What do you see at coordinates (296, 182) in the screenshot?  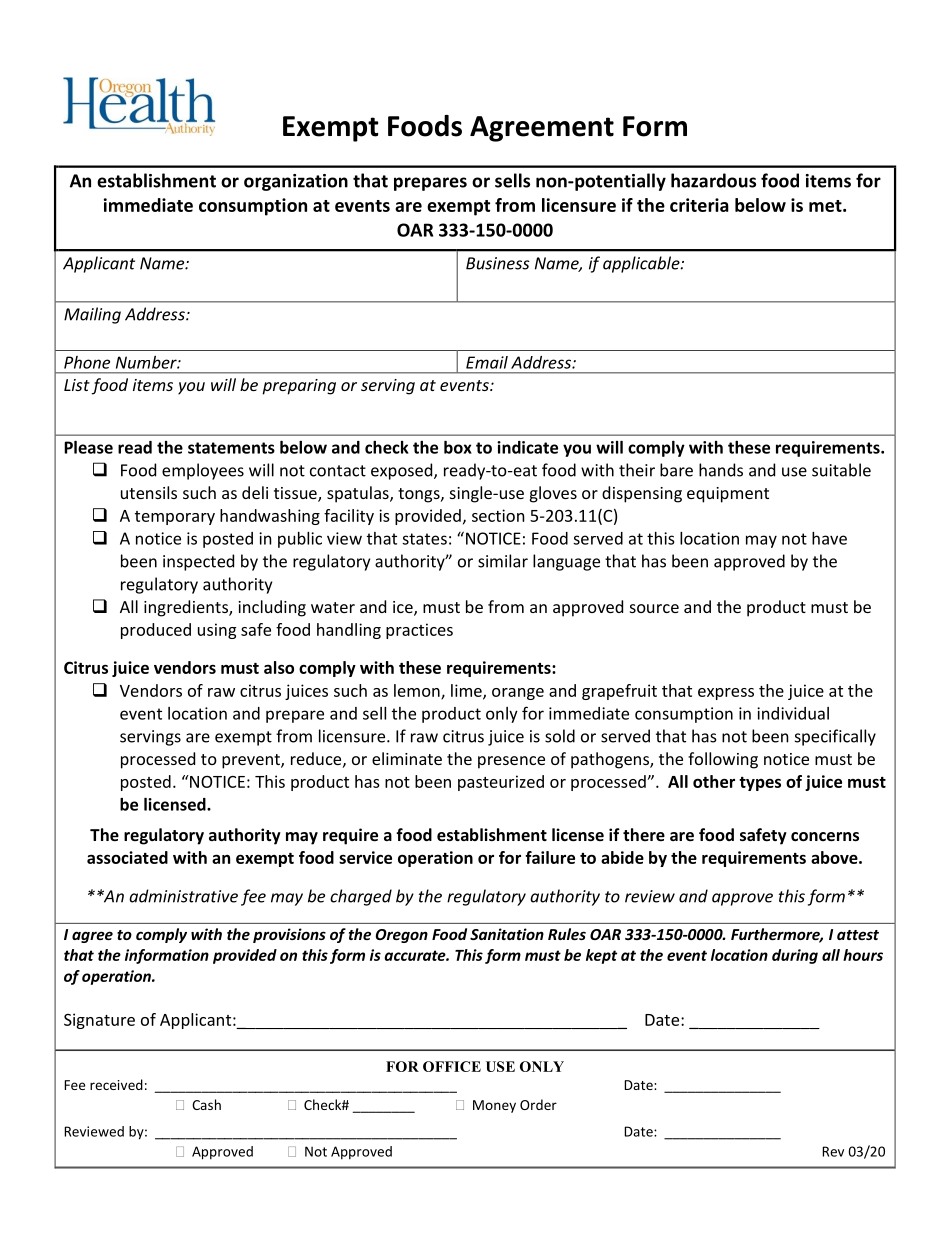 I see `organization` at bounding box center [296, 182].
